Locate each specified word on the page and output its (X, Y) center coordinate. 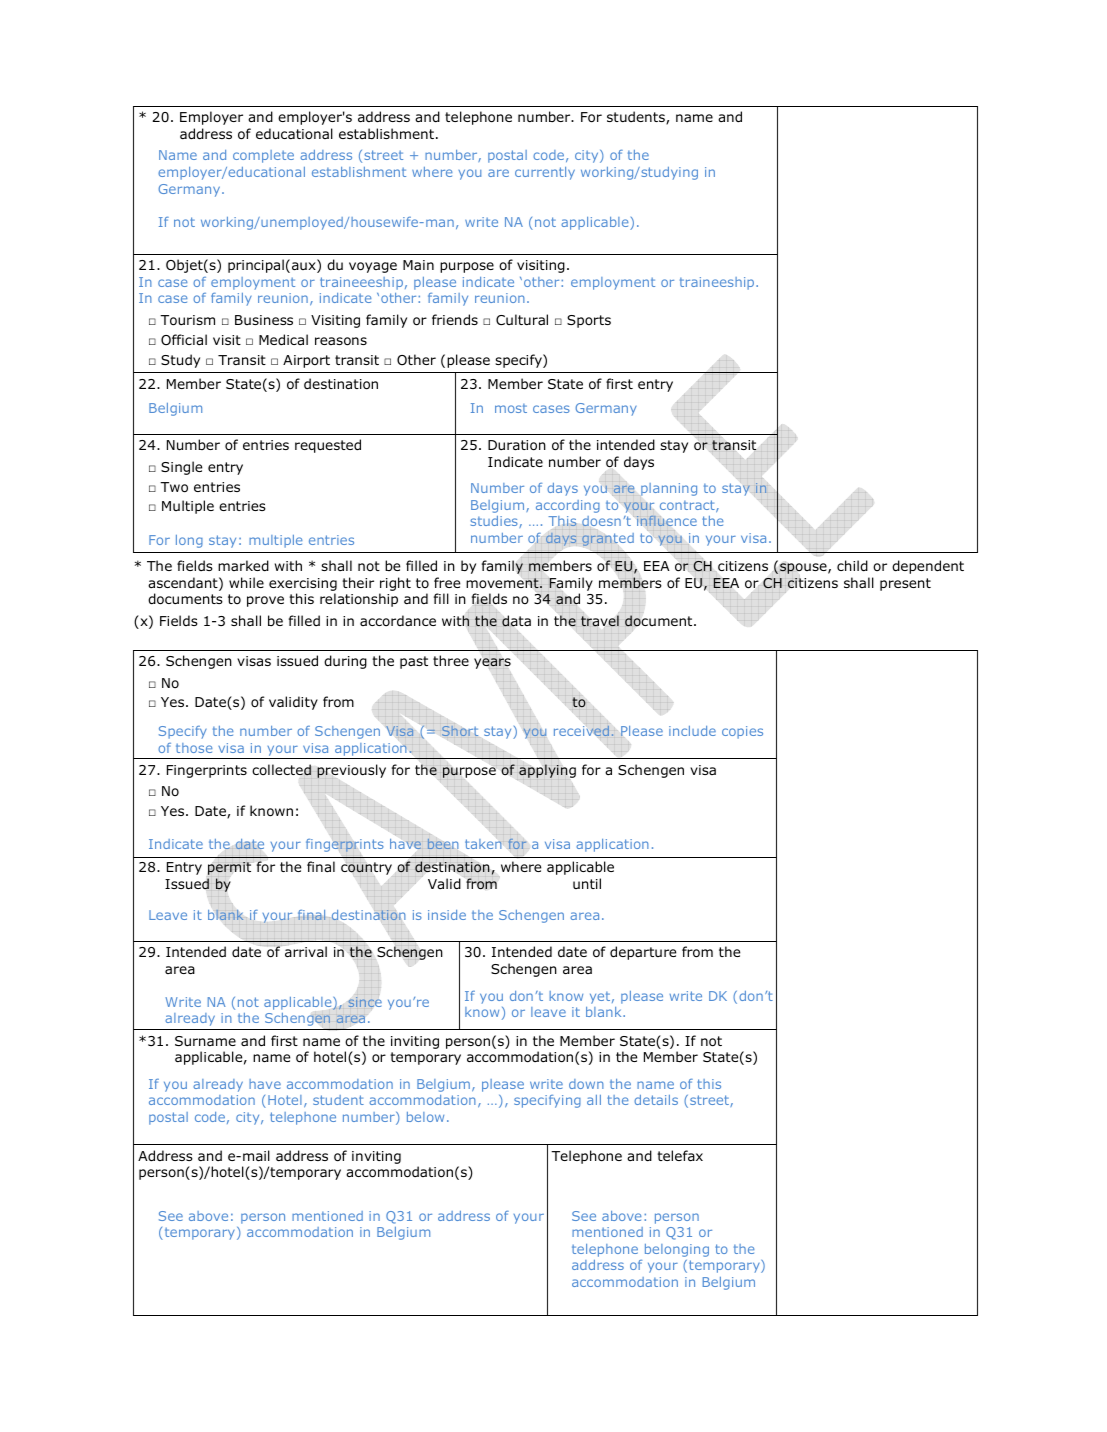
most (511, 408)
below (425, 1117)
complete (263, 156)
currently (545, 173)
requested (328, 446)
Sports (589, 321)
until (587, 883)
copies (742, 732)
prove (265, 601)
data (516, 621)
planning (669, 489)
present (905, 584)
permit (229, 868)
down (586, 1084)
